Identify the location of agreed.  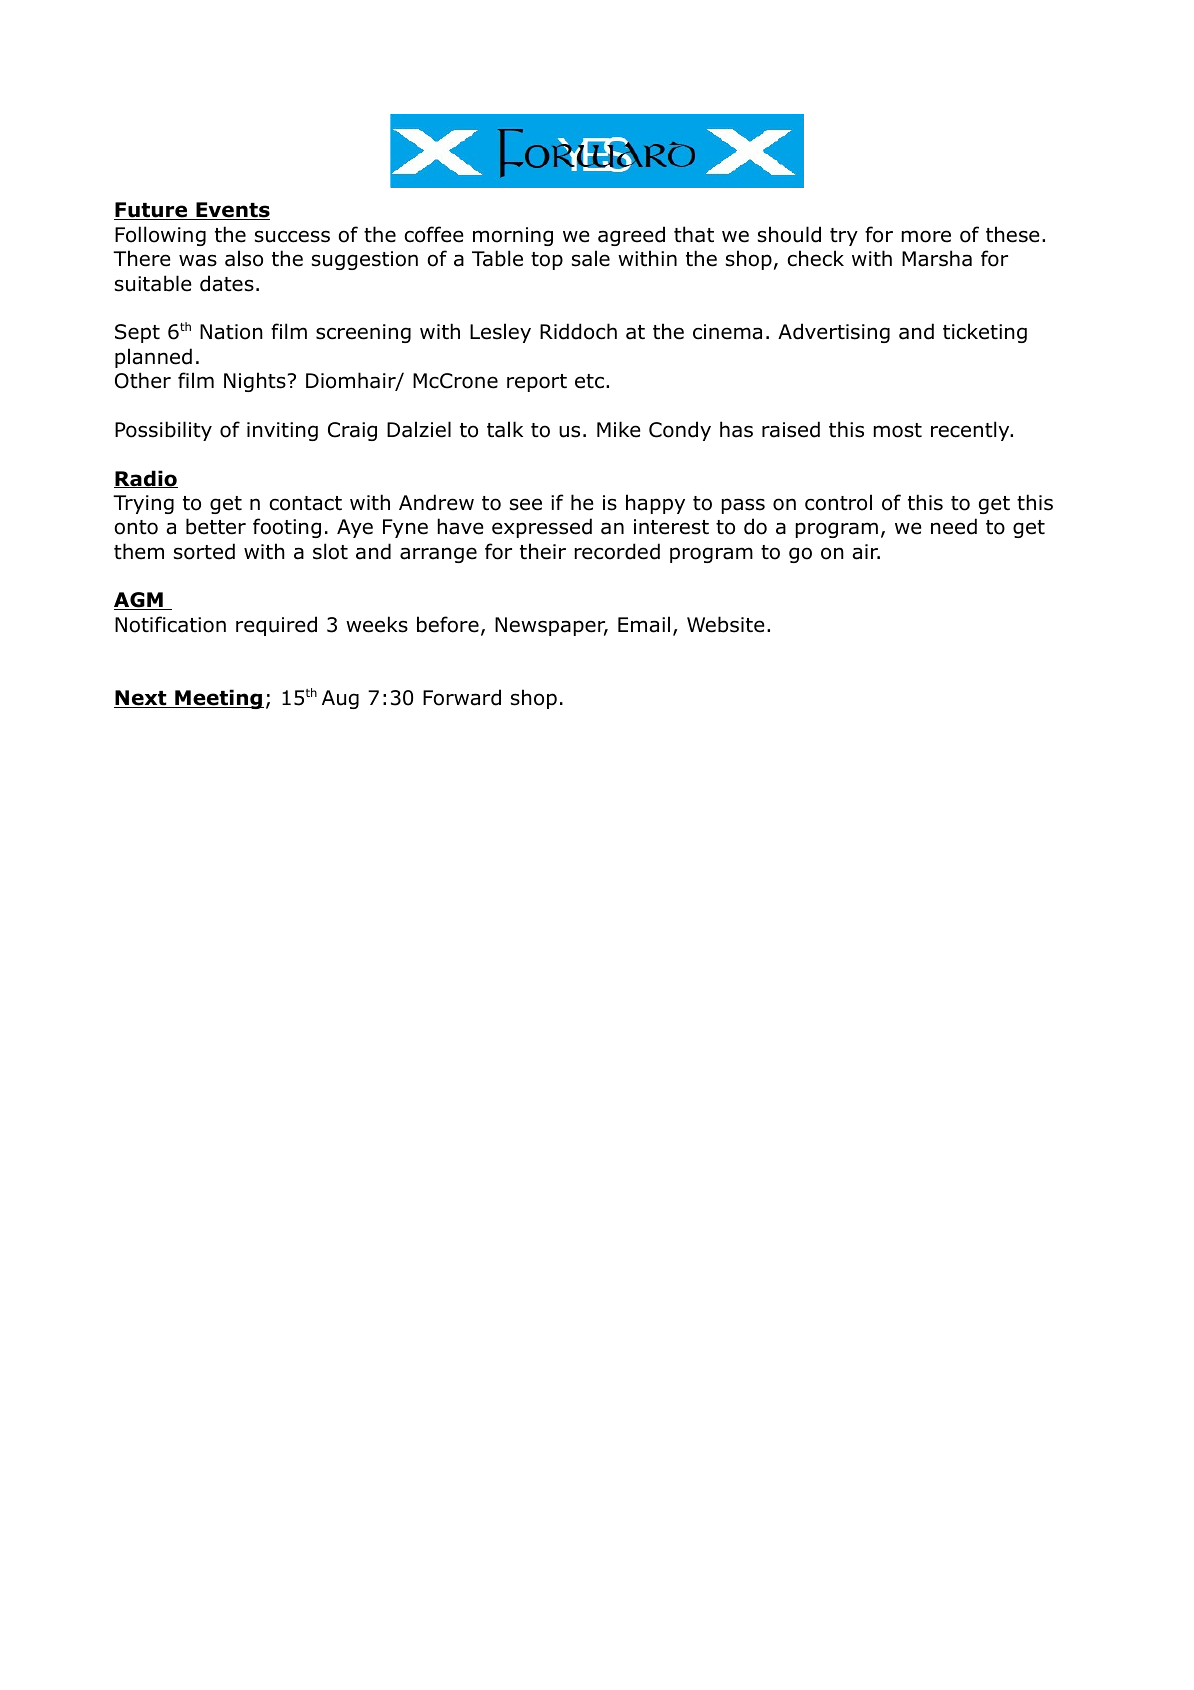
(631, 236).
